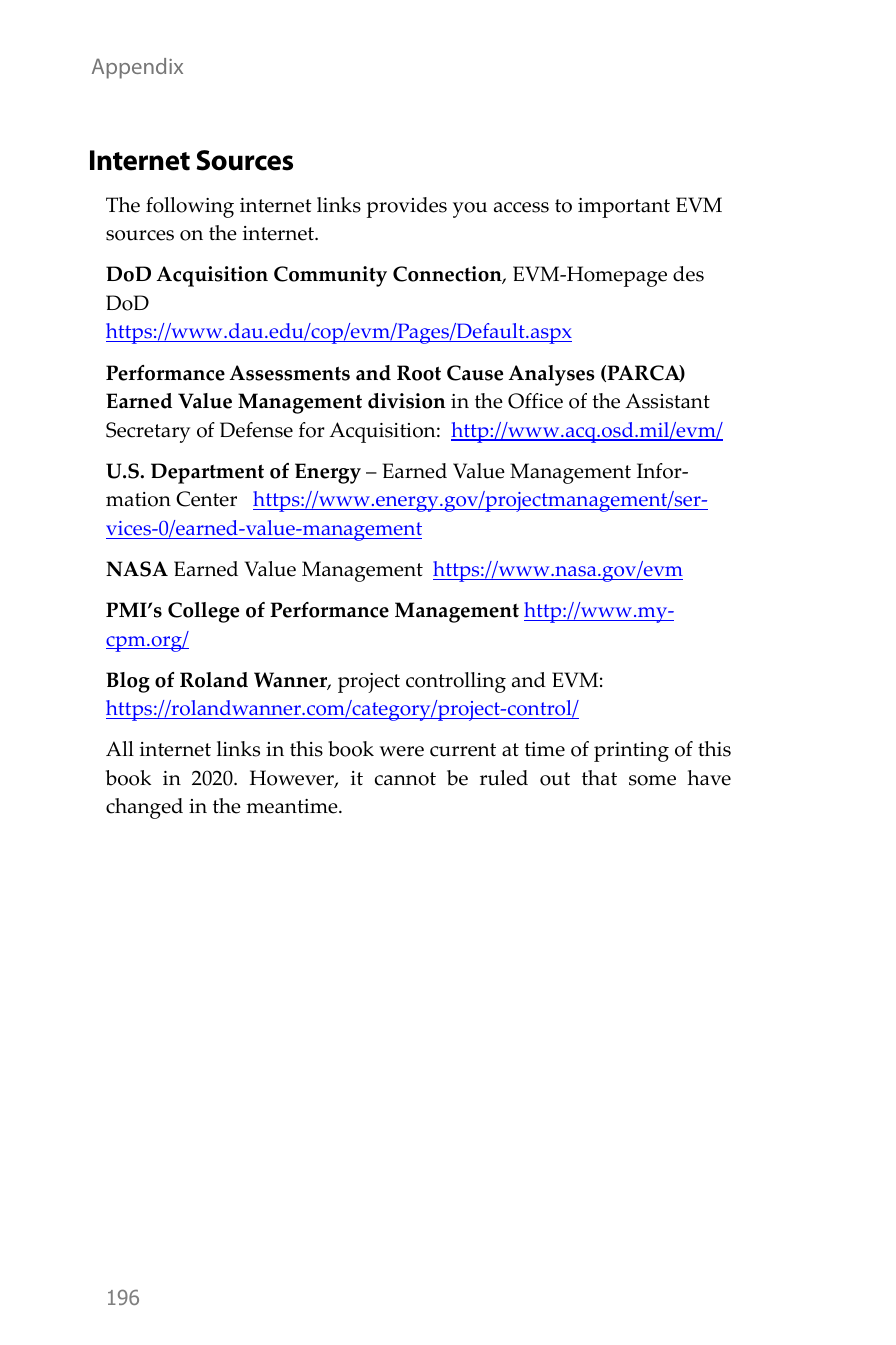  Describe the element at coordinates (407, 401) in the screenshot. I see `division` at that location.
